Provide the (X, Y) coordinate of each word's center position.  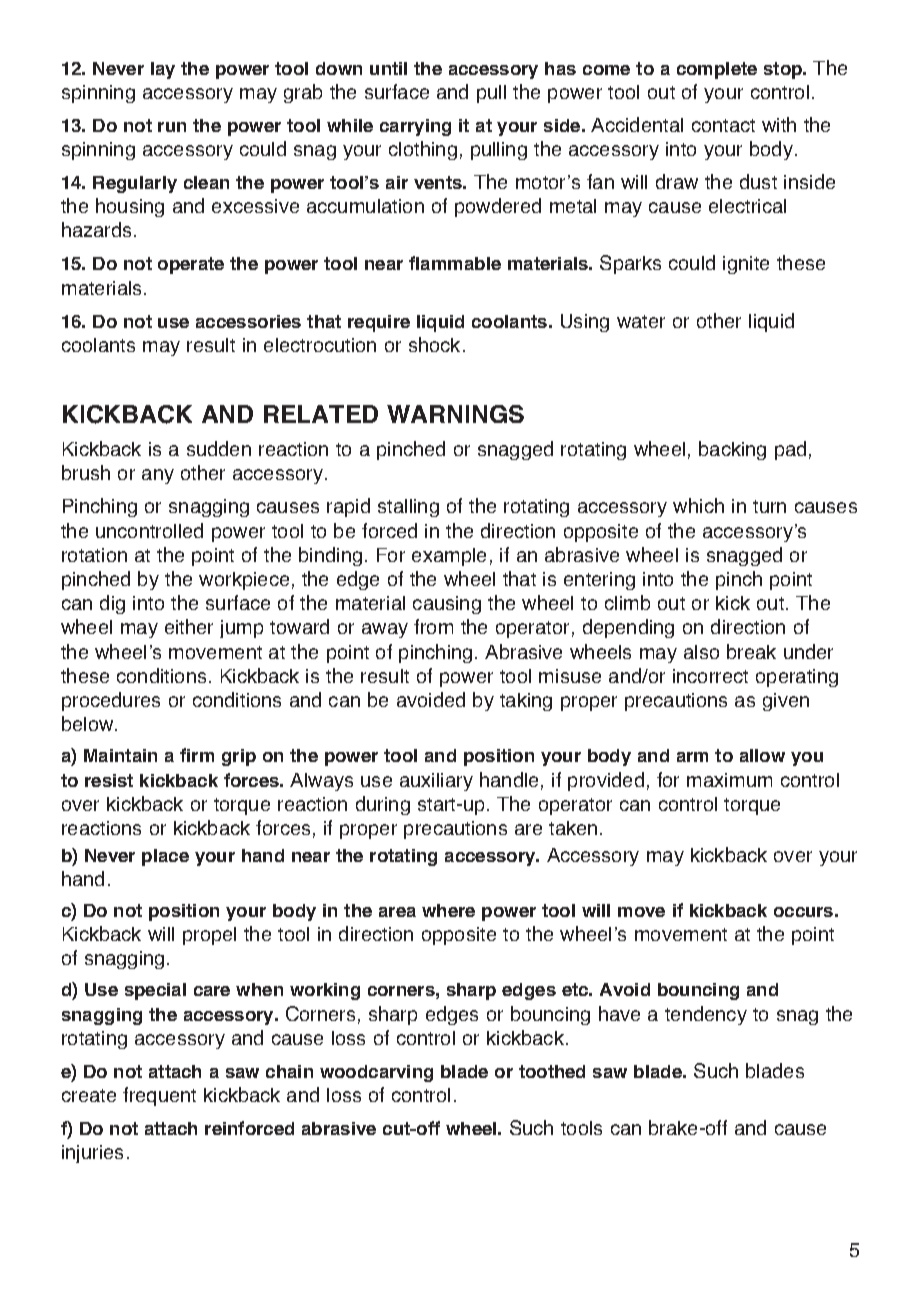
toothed (552, 1071)
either (189, 626)
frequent (159, 1096)
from (433, 626)
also (701, 652)
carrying (415, 127)
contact (723, 125)
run (172, 127)
